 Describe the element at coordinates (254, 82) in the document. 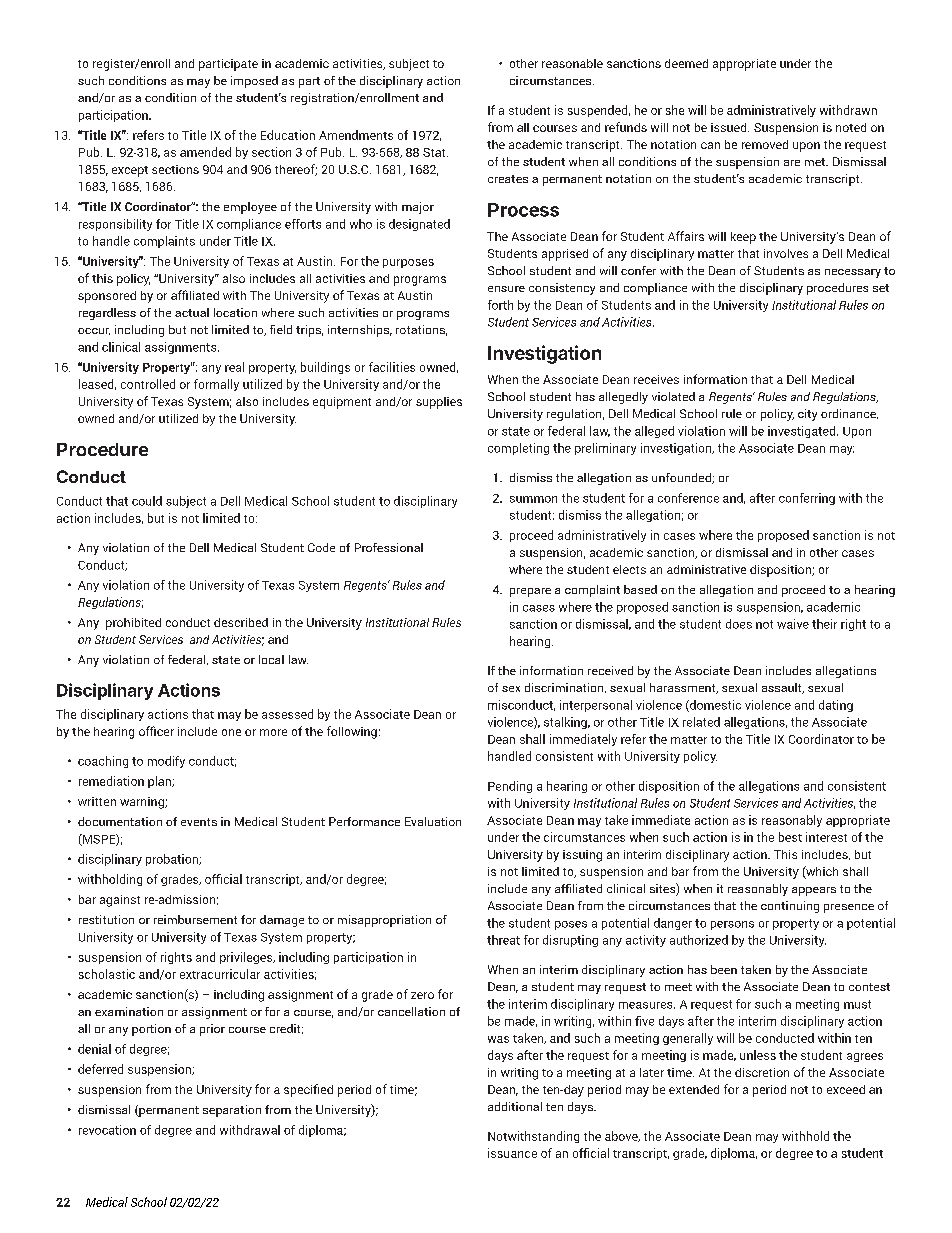

I see `imposed` at that location.
